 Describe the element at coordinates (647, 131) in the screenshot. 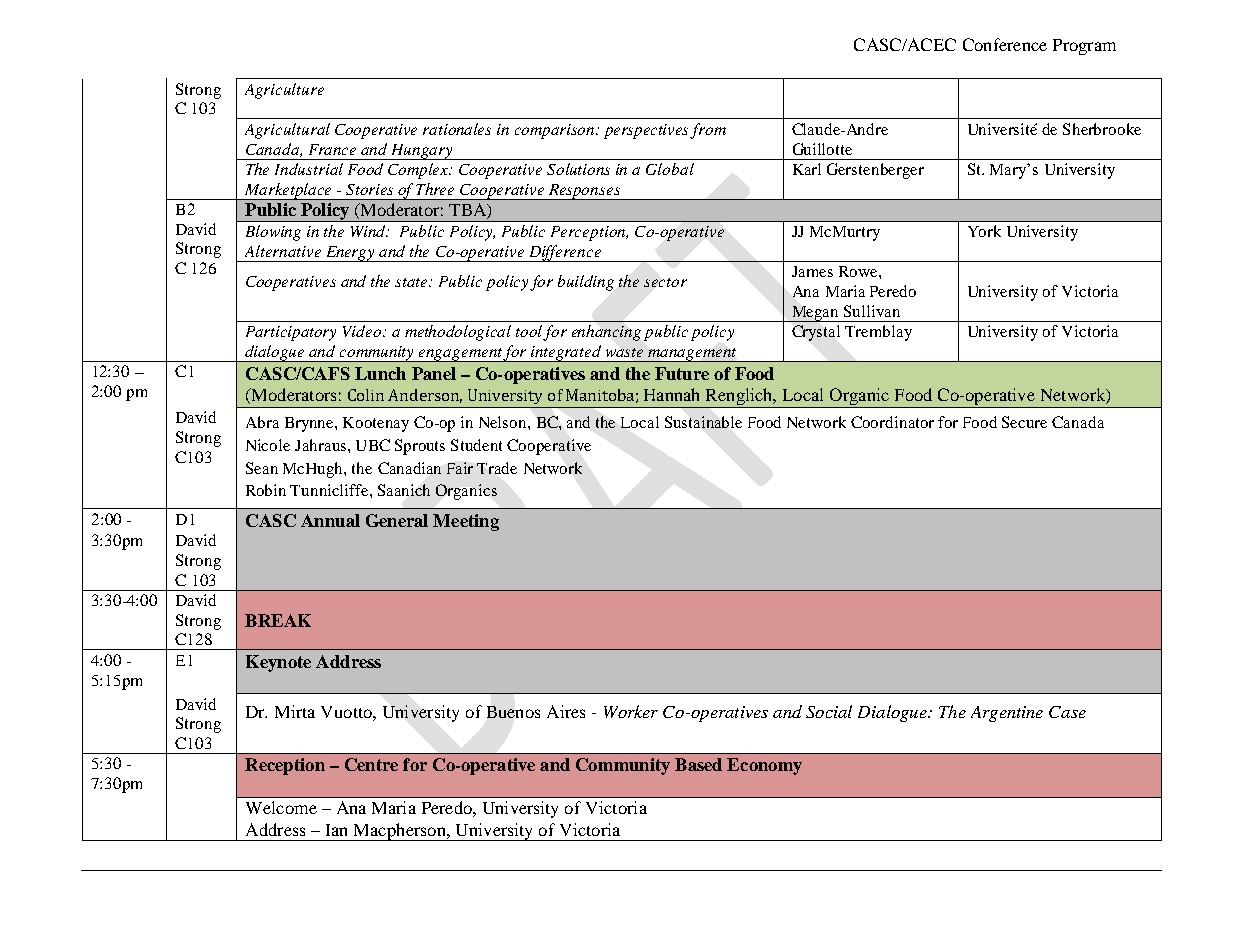

I see `perspectives` at that location.
